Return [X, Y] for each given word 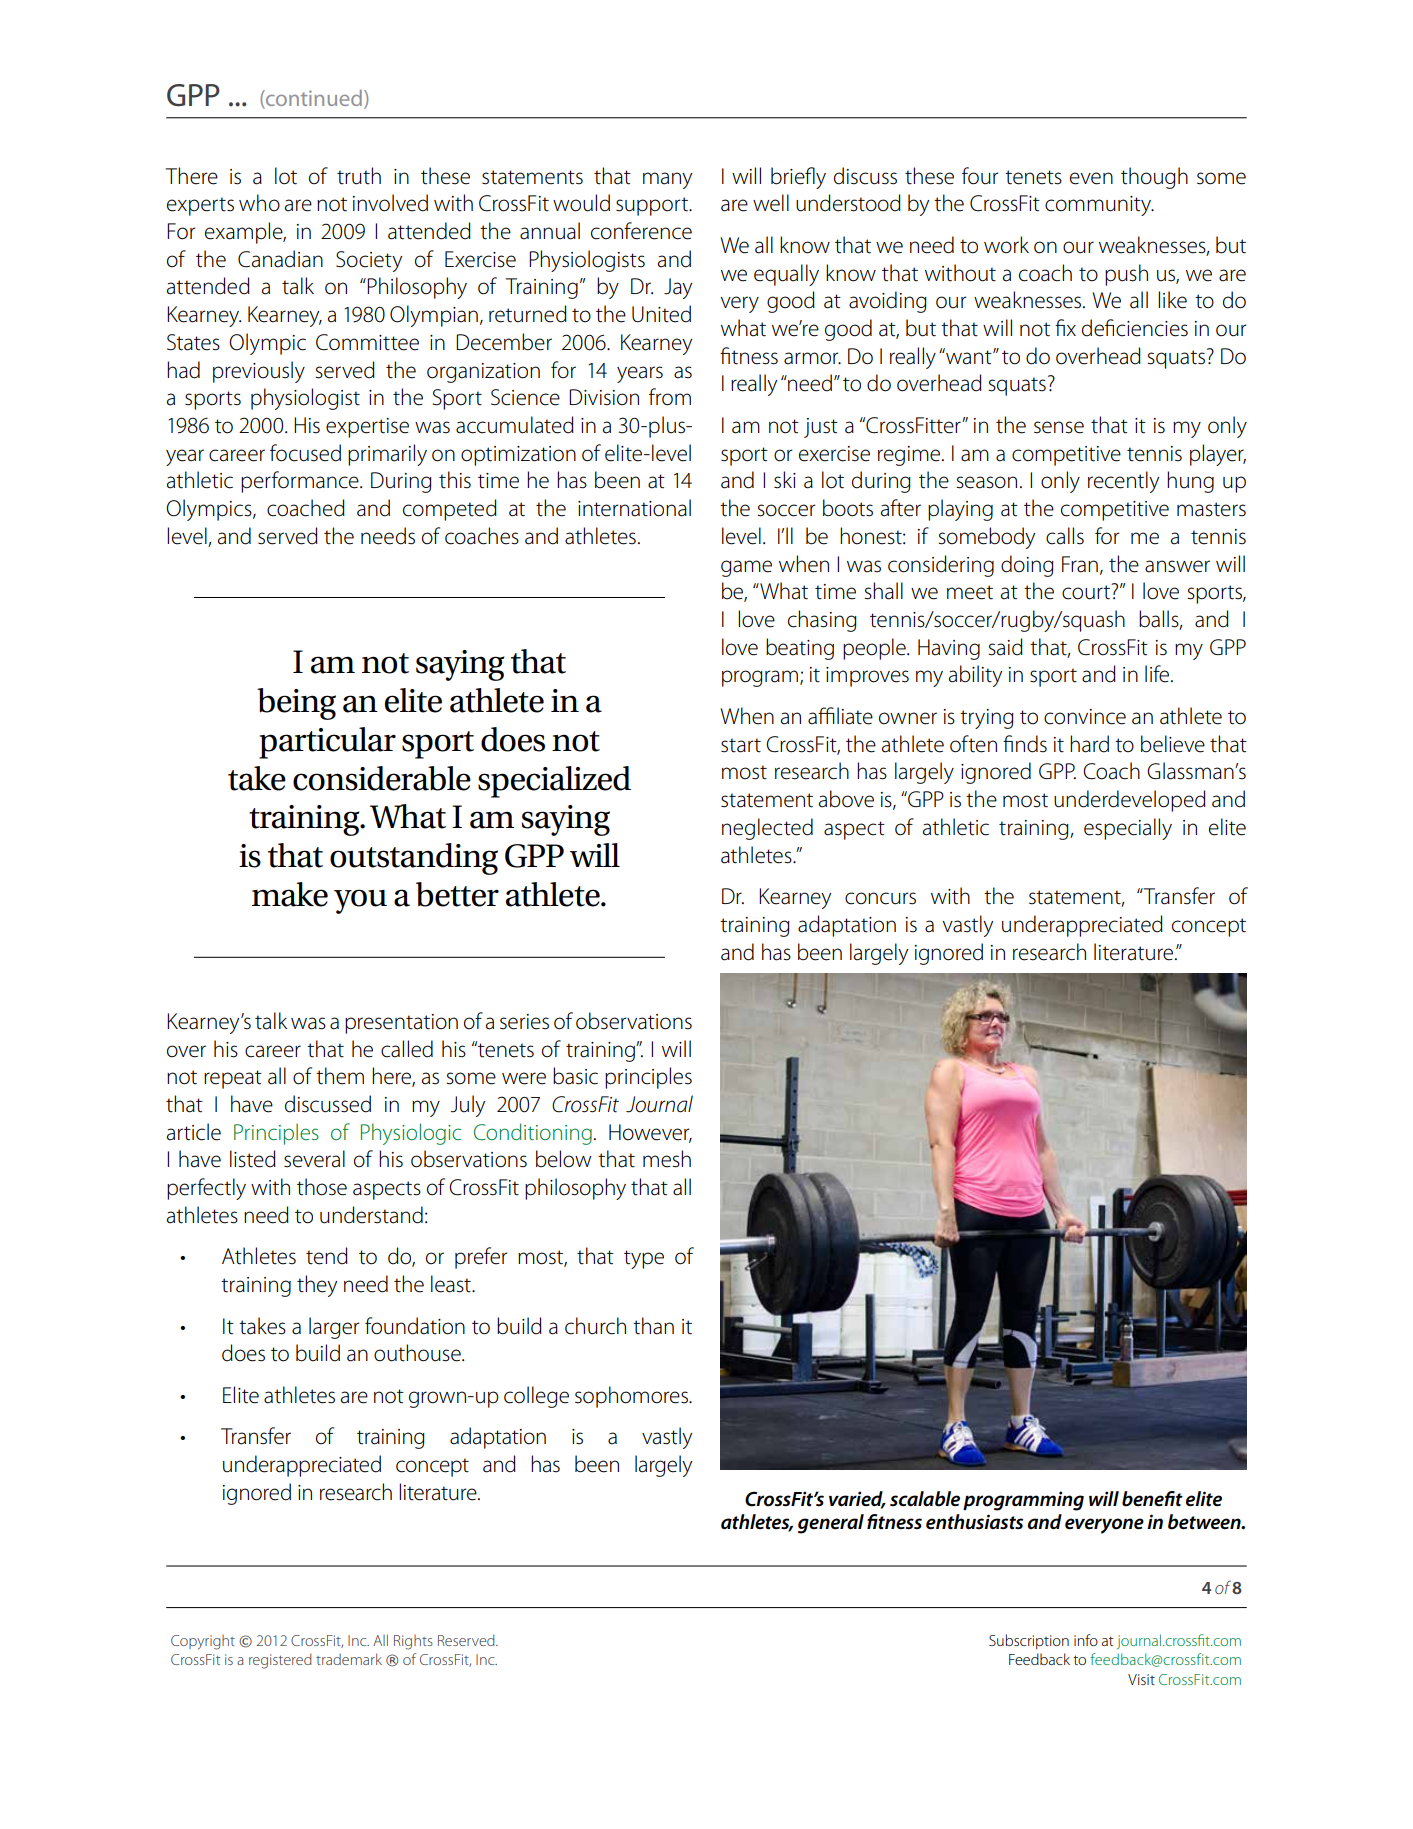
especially [1128, 829]
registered [280, 1661]
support [653, 206]
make [290, 894]
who [259, 203]
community [1099, 206]
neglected [767, 829]
